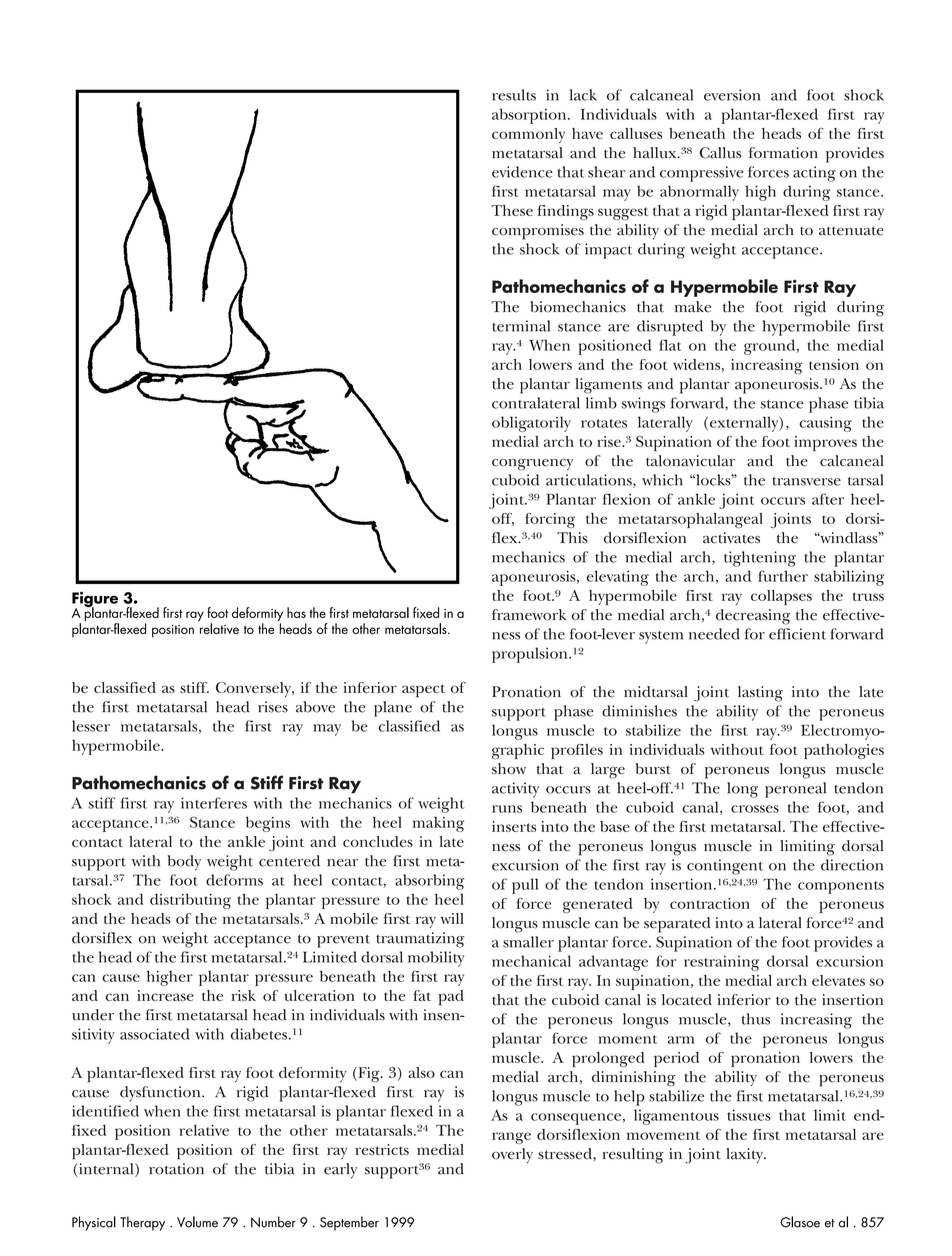 The width and height of the page is (952, 1256). Describe the element at coordinates (528, 135) in the page. I see `commonly` at that location.
